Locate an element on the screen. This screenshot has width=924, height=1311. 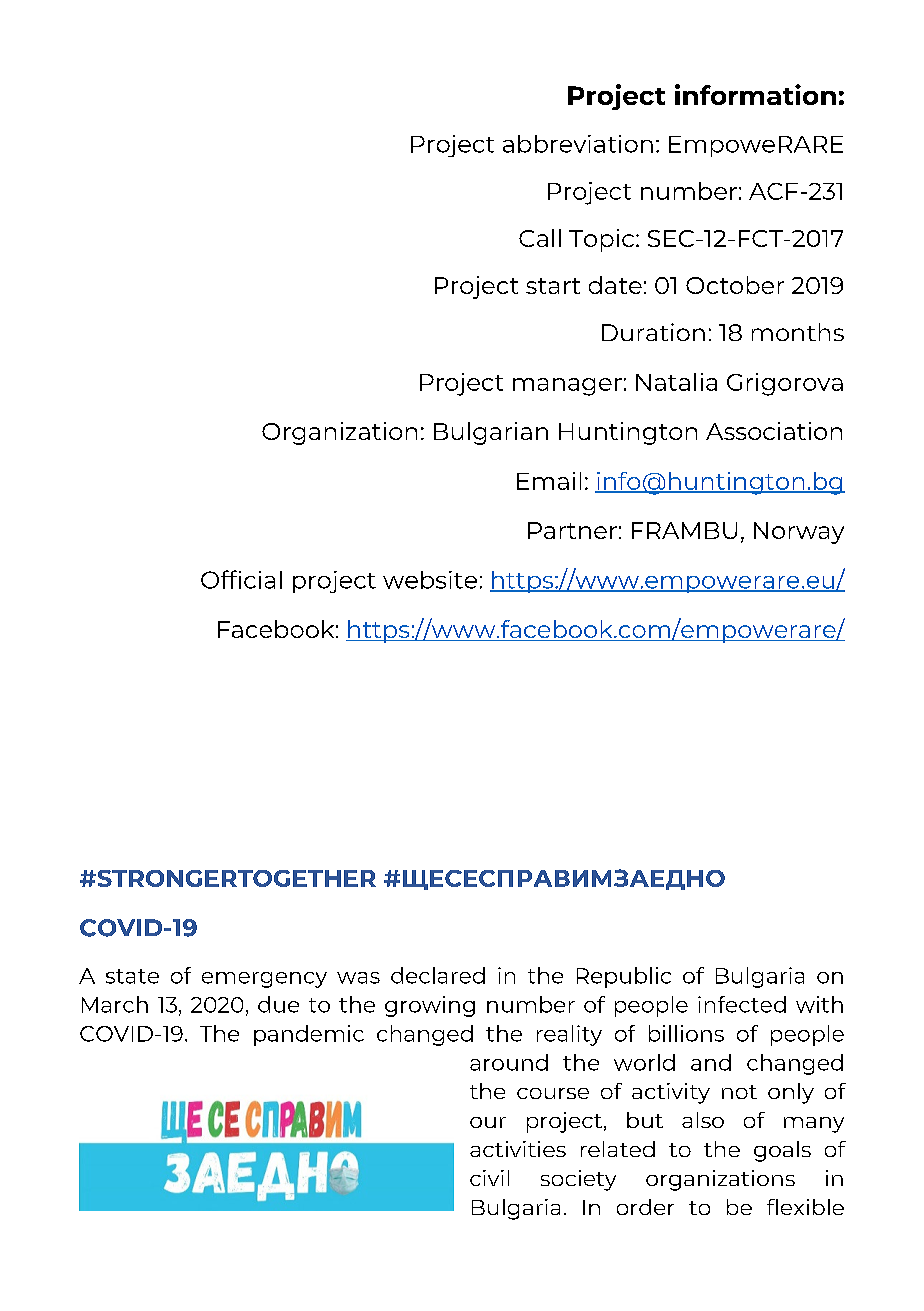
Norway is located at coordinates (799, 533).
